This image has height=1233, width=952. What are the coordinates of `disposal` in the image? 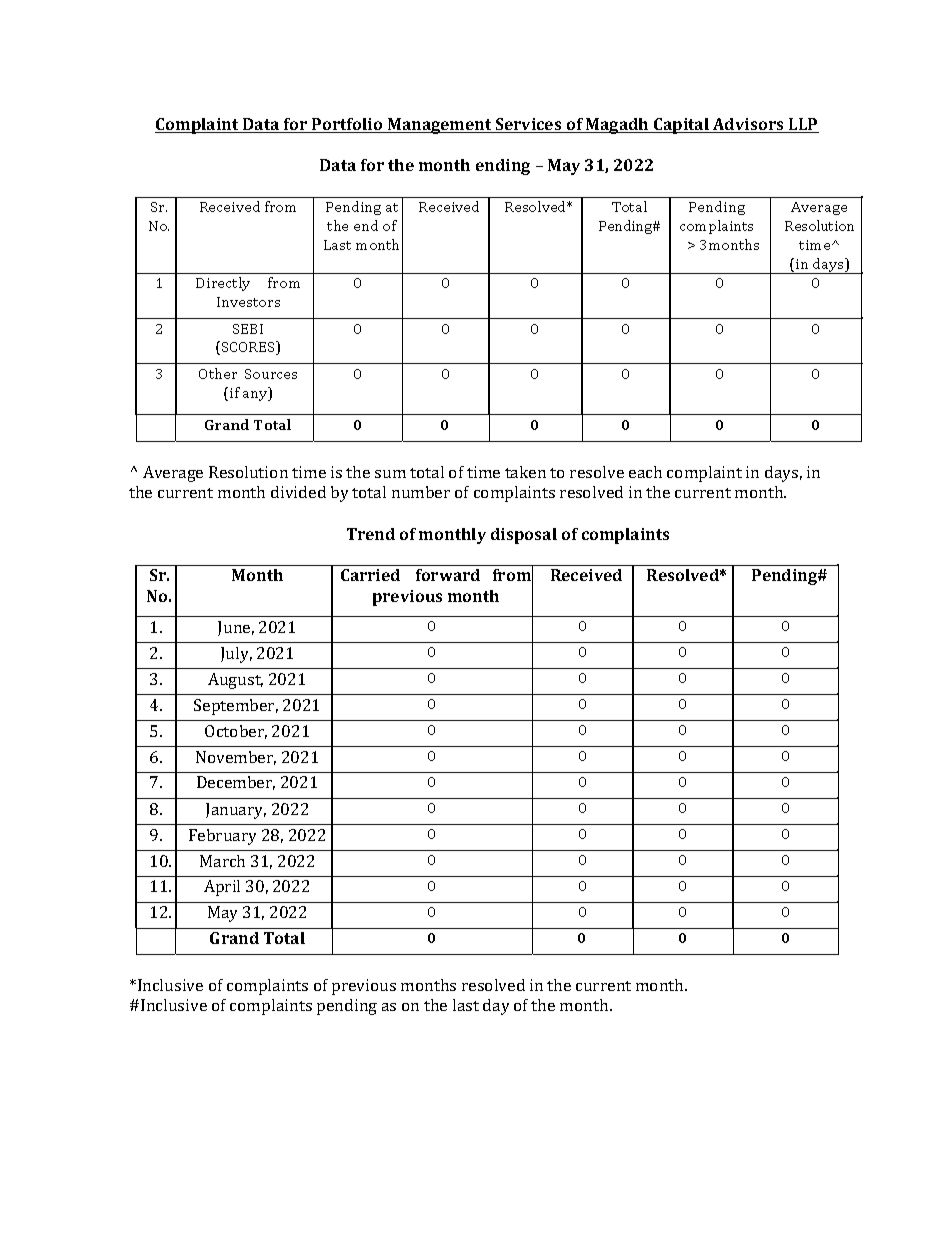 It's located at (524, 536).
